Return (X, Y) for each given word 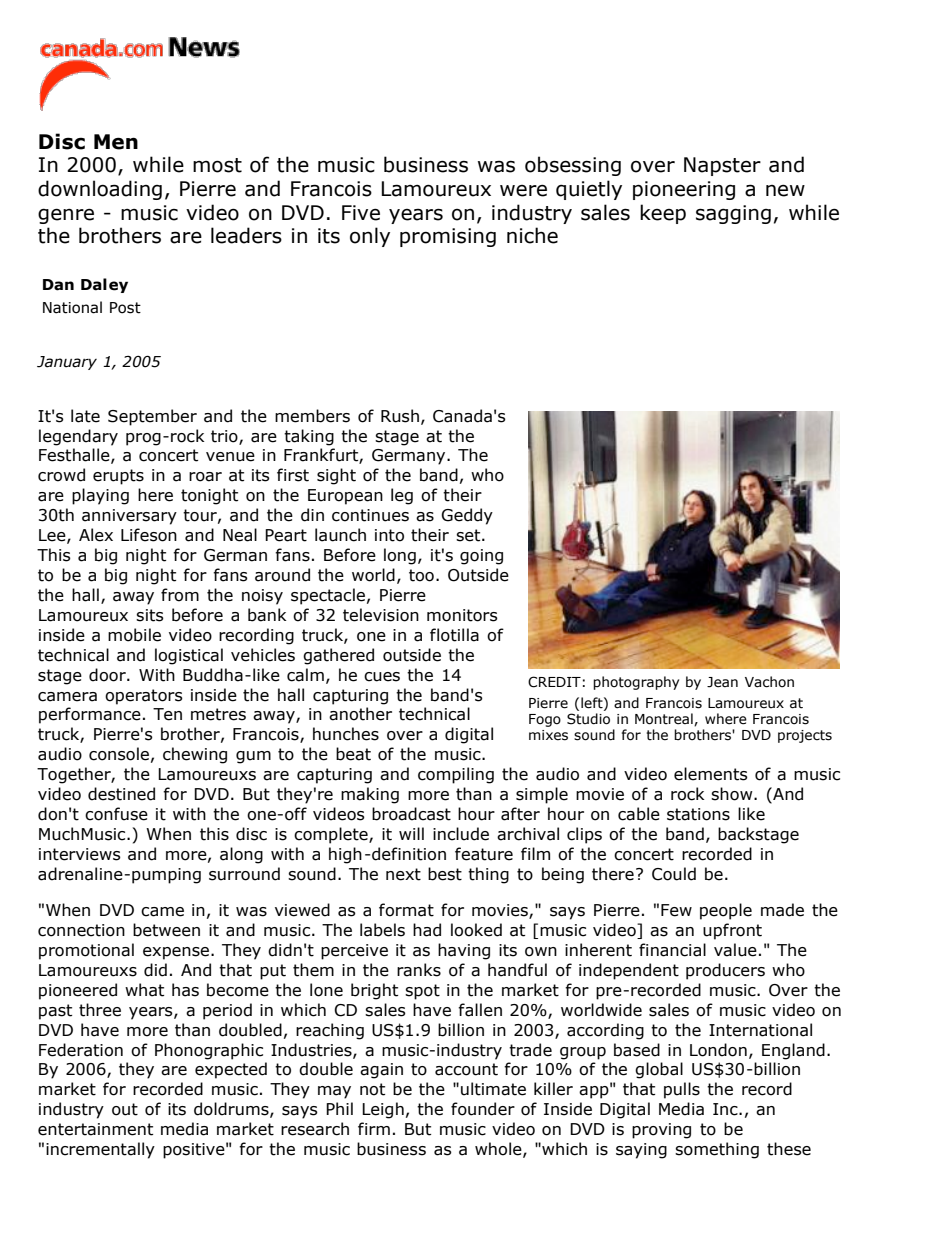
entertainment (95, 1129)
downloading (100, 190)
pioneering (684, 190)
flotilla (454, 635)
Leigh (383, 1110)
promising (448, 237)
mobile (134, 635)
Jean (722, 682)
